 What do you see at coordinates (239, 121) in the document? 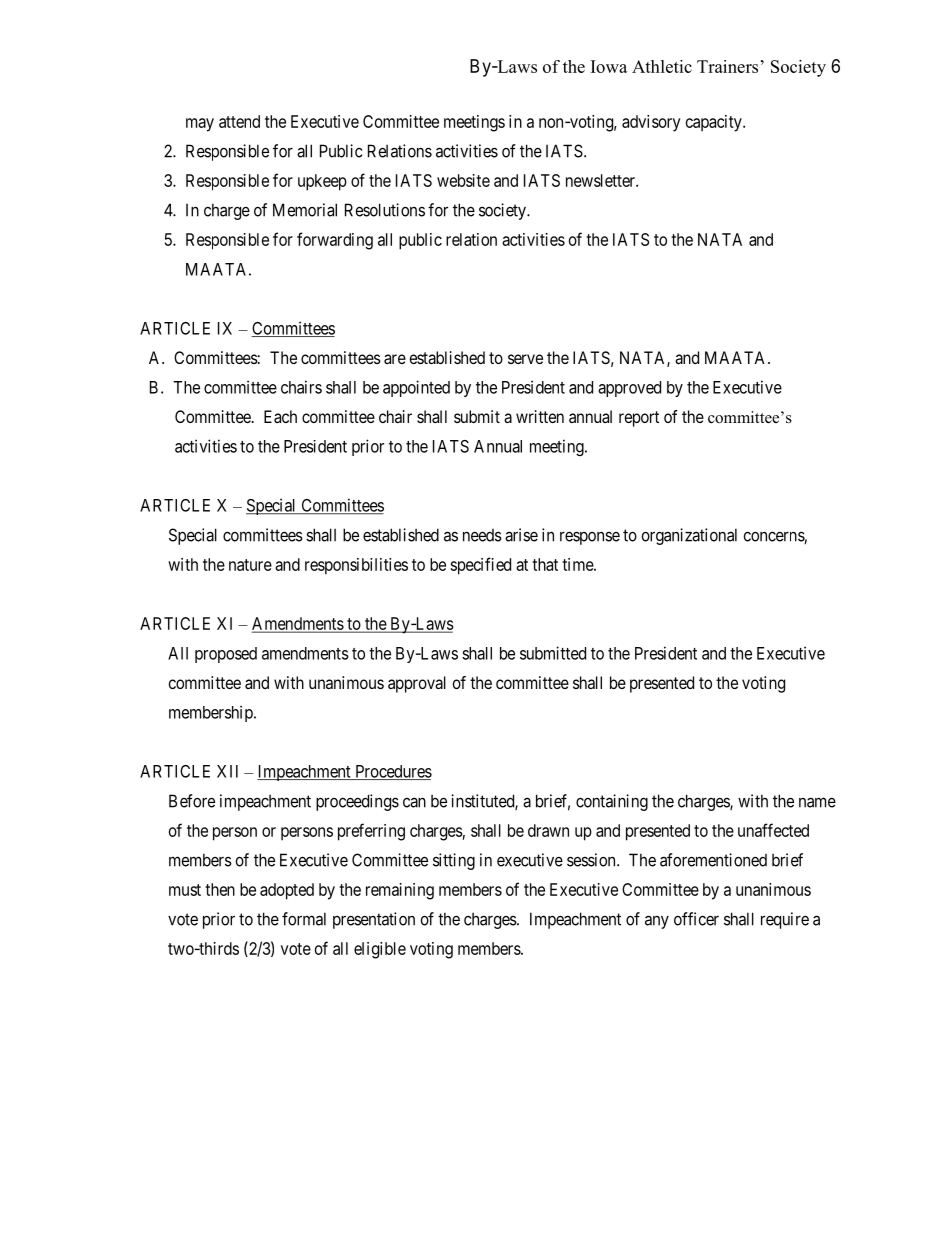
I see `attend` at bounding box center [239, 121].
